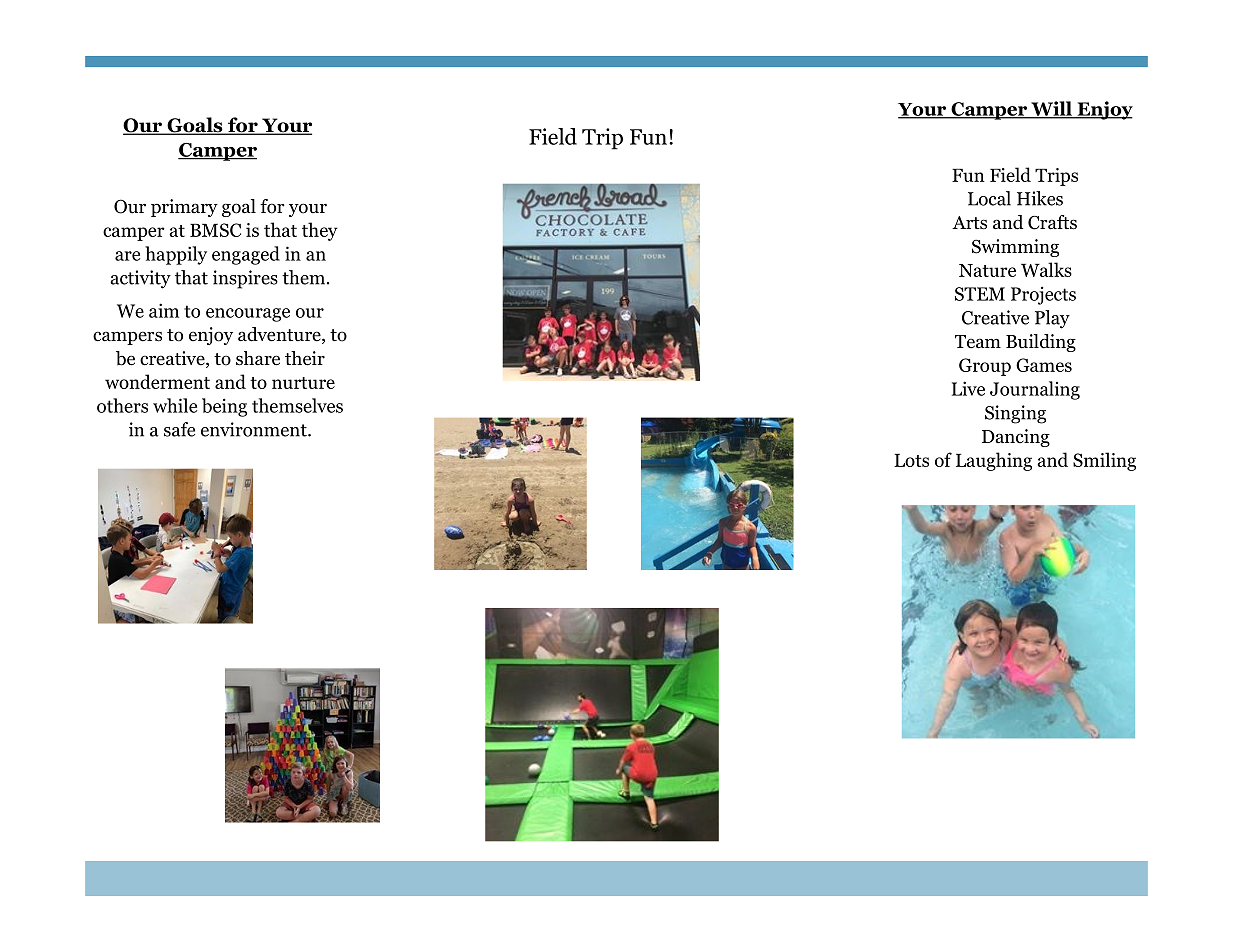 The width and height of the page is (1233, 952). I want to click on Laughing, so click(994, 461).
